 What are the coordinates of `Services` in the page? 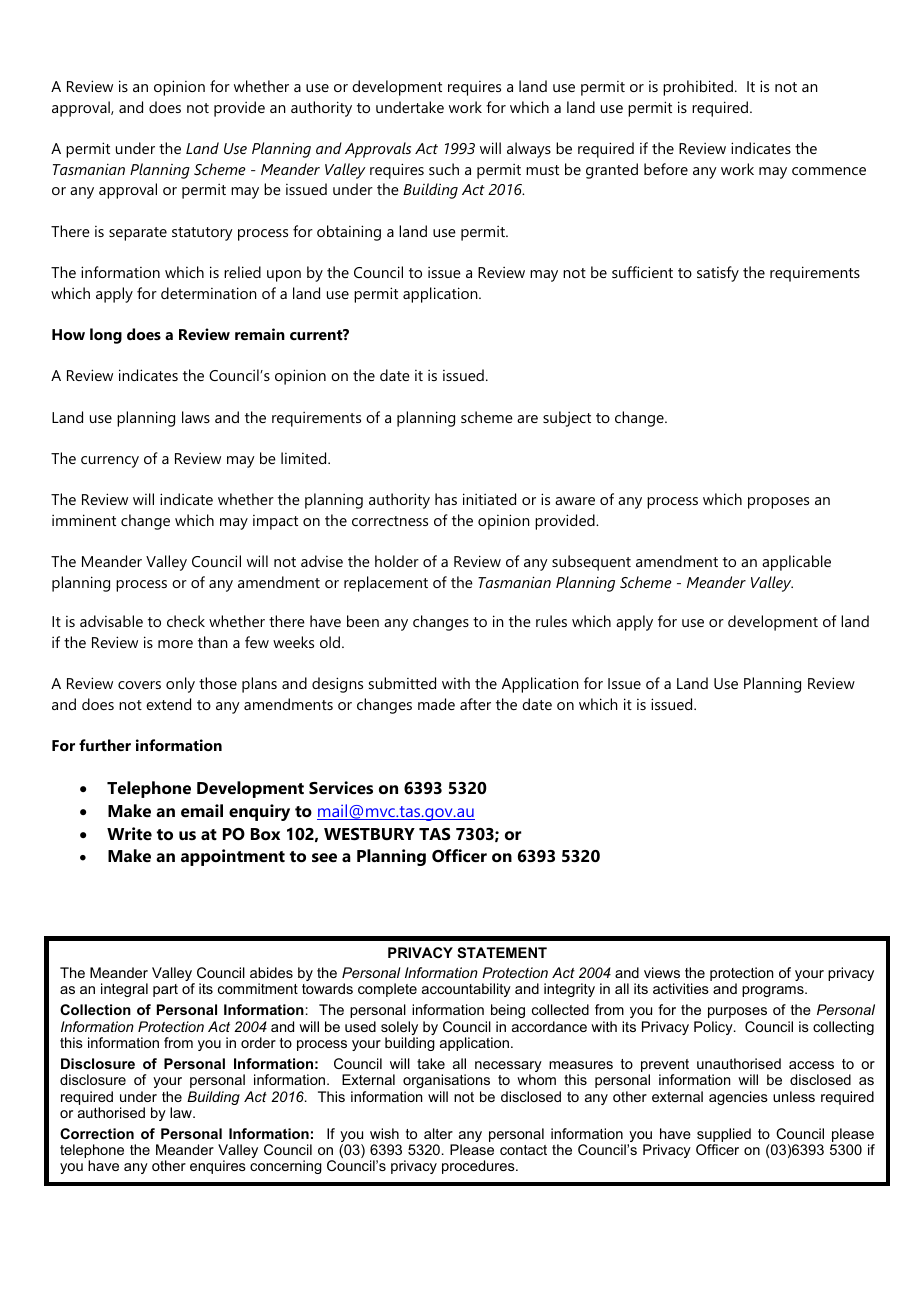 It's located at (341, 787).
